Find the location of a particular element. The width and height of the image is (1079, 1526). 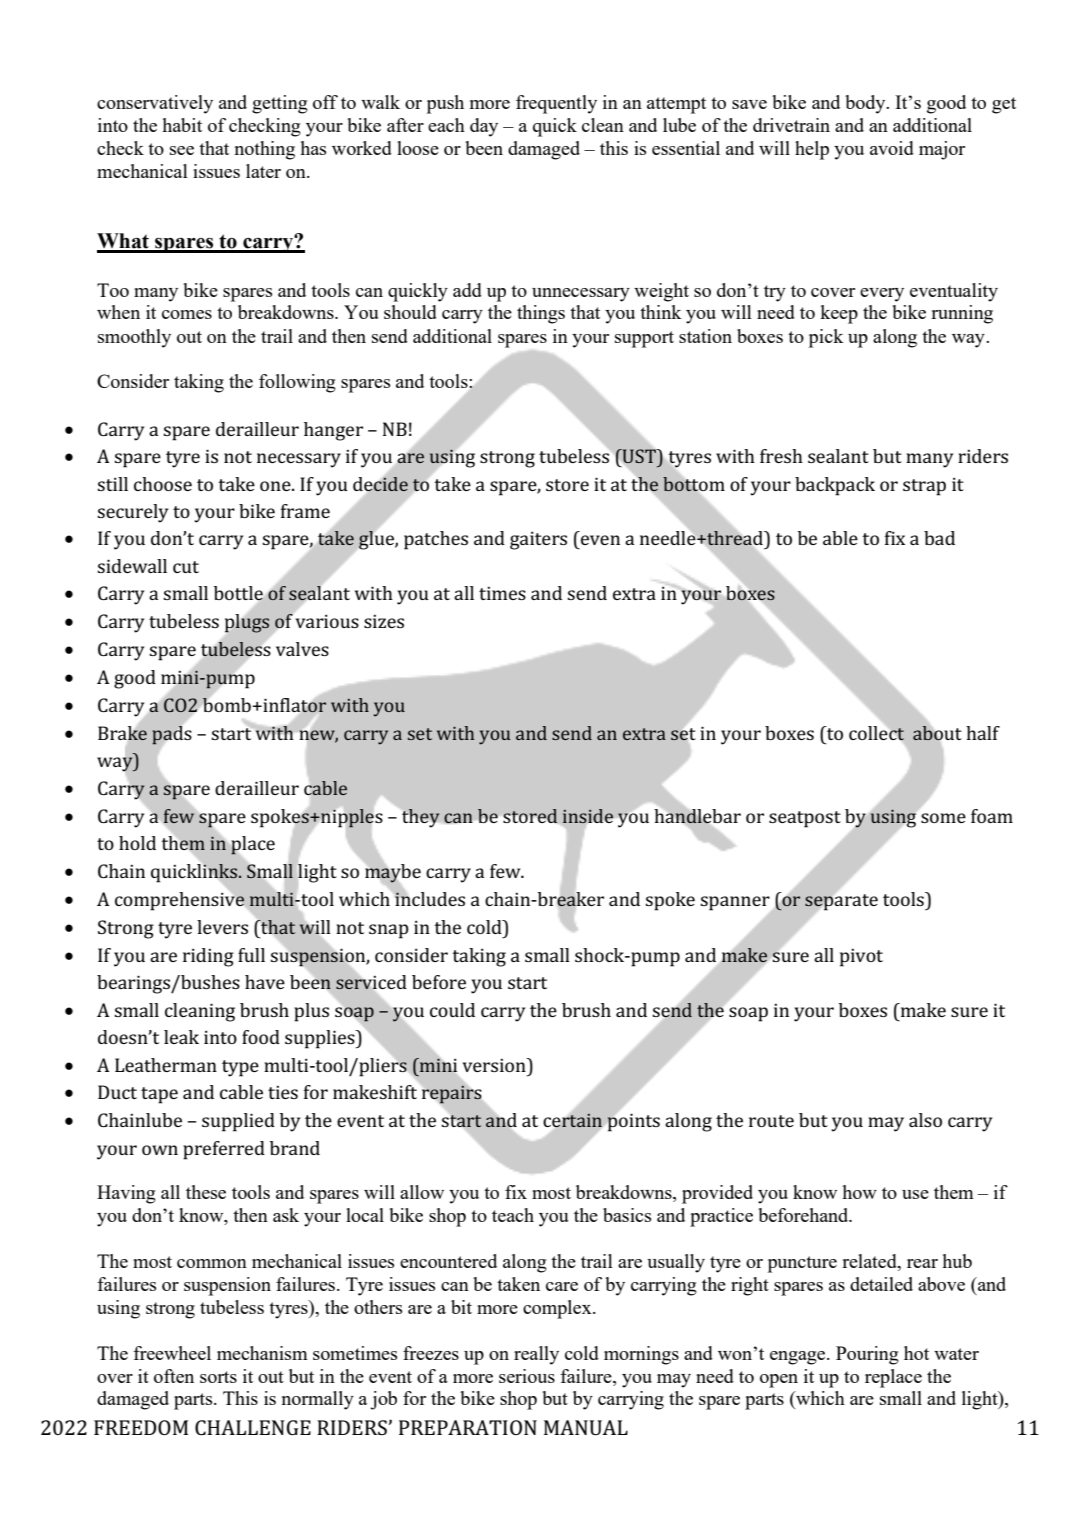

see is located at coordinates (182, 150).
